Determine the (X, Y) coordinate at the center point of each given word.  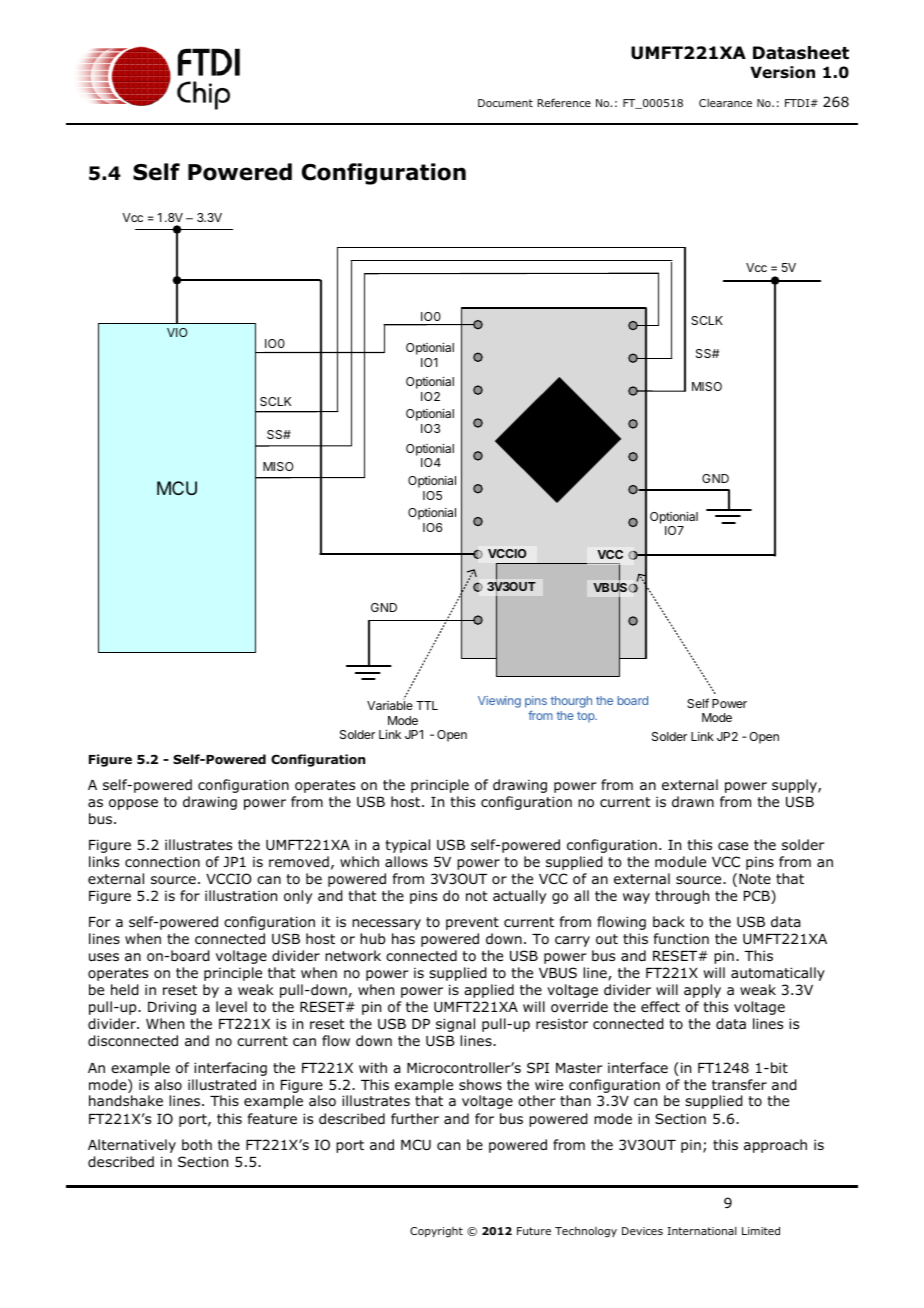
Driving (172, 1008)
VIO (177, 332)
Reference (564, 102)
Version (782, 72)
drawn (693, 801)
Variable (390, 704)
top (586, 716)
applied (489, 991)
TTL (427, 705)
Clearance (725, 103)
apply (702, 991)
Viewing (499, 702)
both (197, 1144)
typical (407, 846)
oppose (133, 804)
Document (505, 103)
